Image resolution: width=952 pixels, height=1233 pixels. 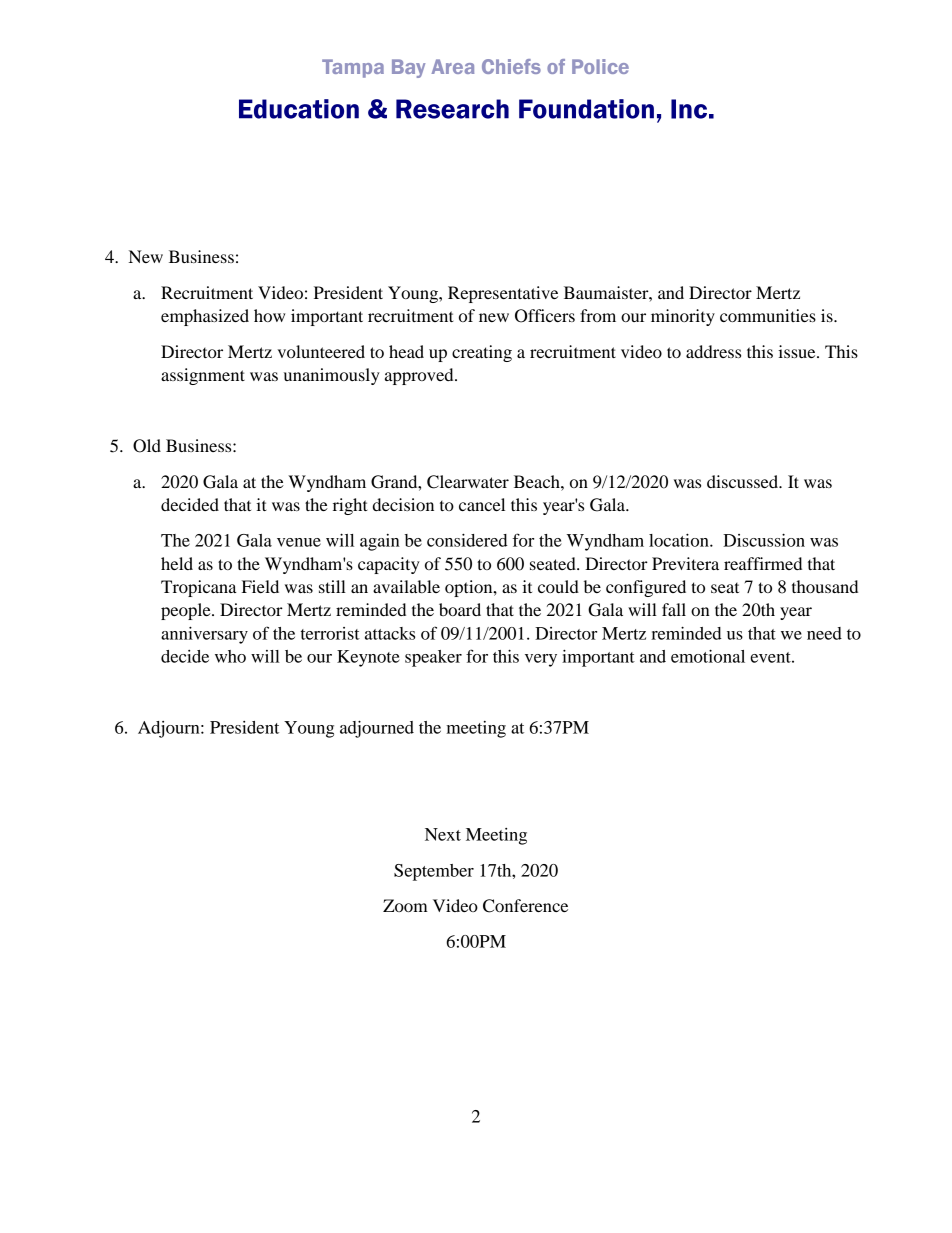 I want to click on Old, so click(x=147, y=446).
